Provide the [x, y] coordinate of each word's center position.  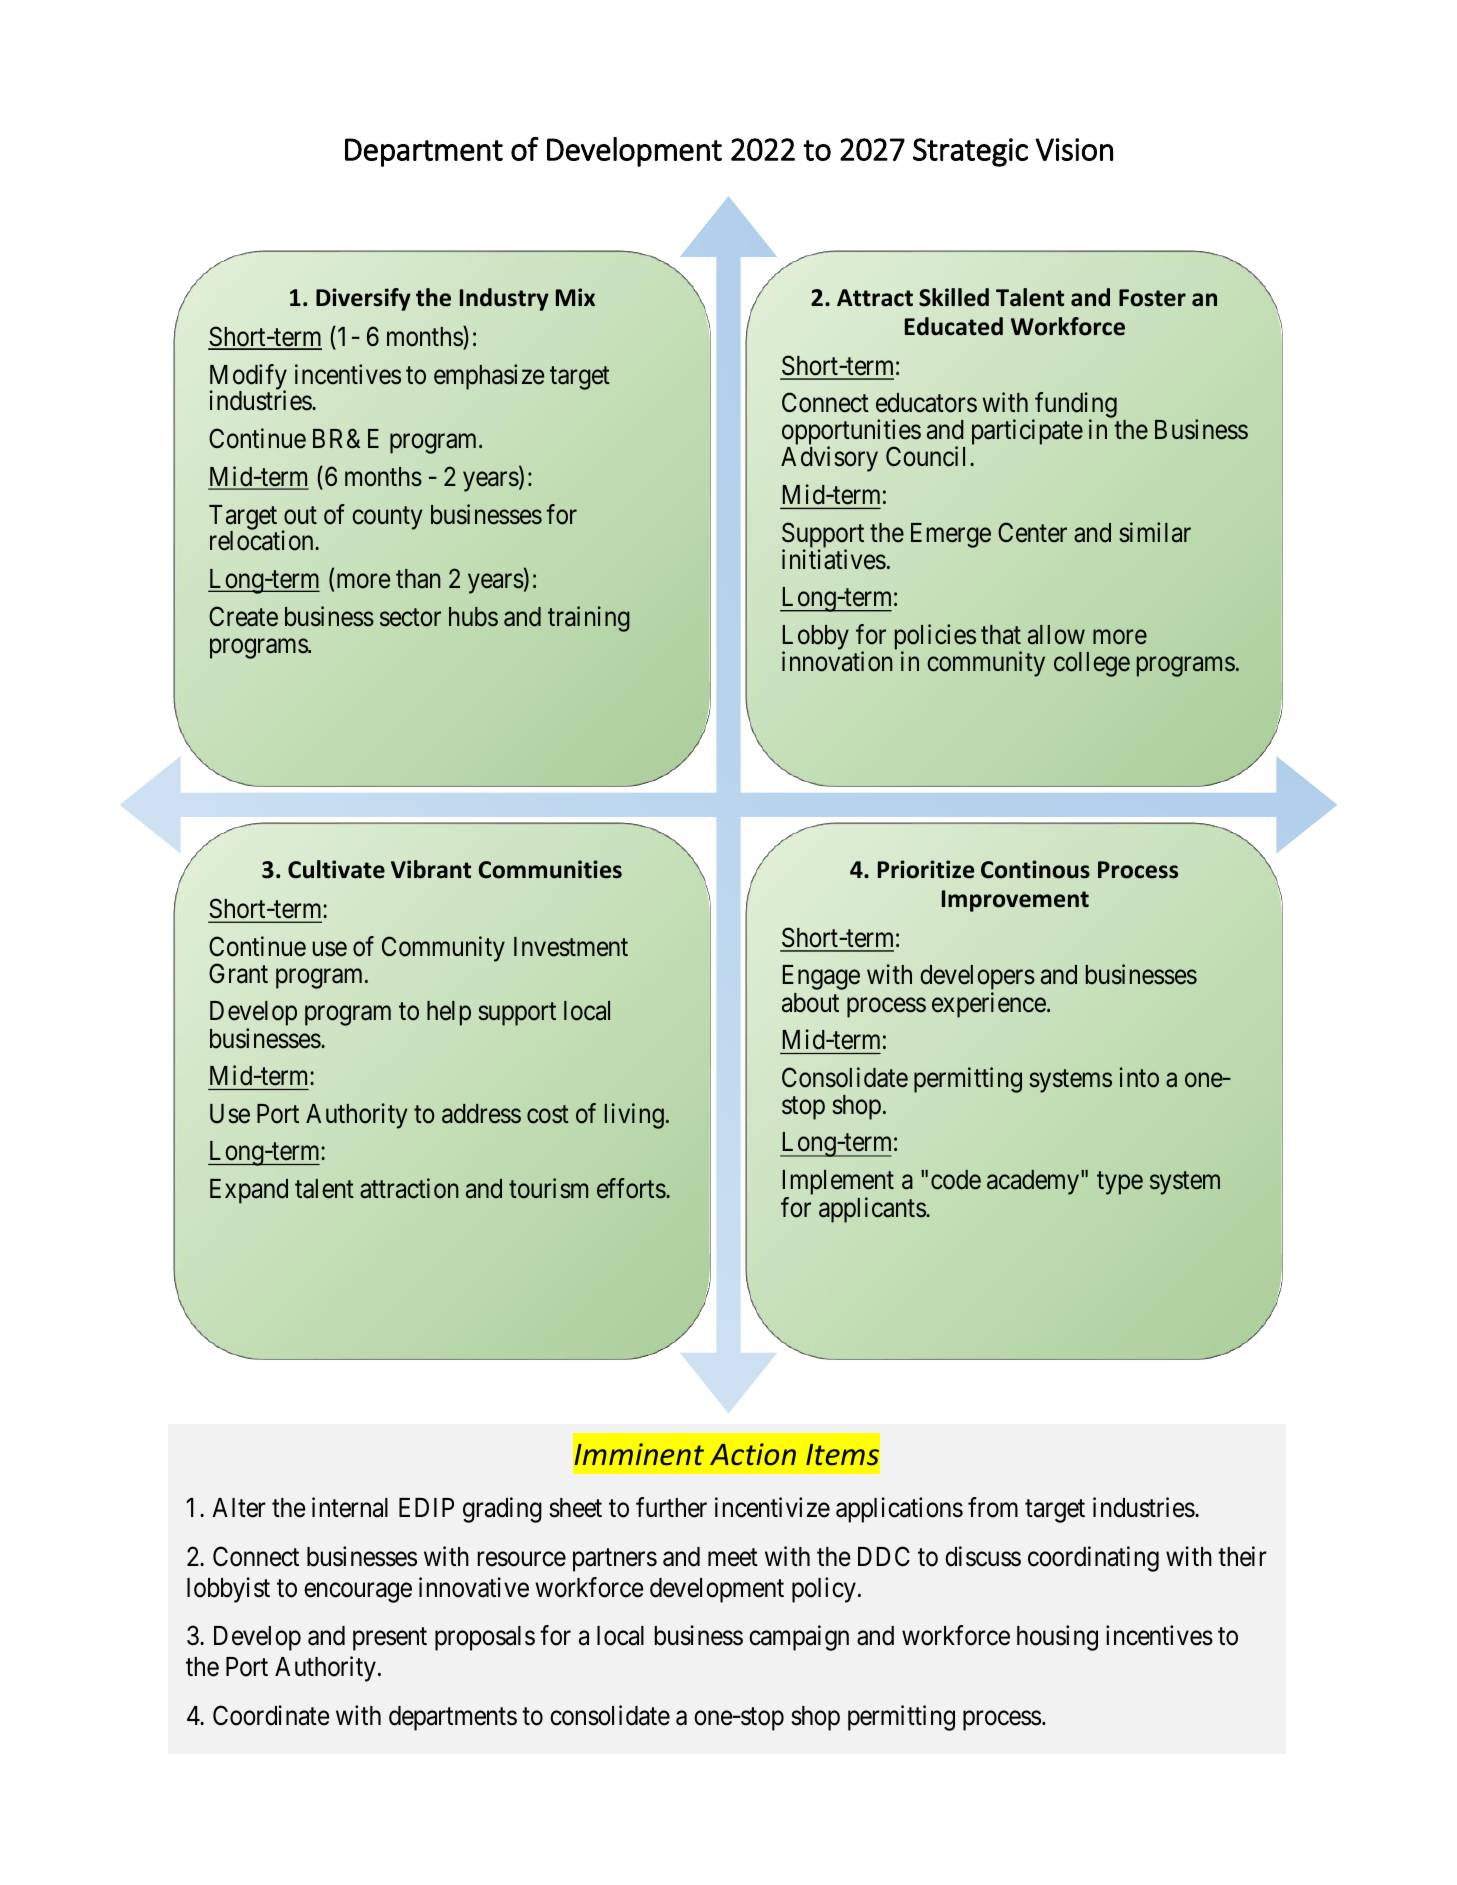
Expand [249, 1191]
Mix [575, 297]
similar [1155, 532]
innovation [837, 661]
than [418, 579]
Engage [821, 977]
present [390, 1639]
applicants [873, 1210]
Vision [1074, 149]
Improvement [1015, 901]
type [1120, 1183]
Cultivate [336, 869]
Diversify [363, 299]
